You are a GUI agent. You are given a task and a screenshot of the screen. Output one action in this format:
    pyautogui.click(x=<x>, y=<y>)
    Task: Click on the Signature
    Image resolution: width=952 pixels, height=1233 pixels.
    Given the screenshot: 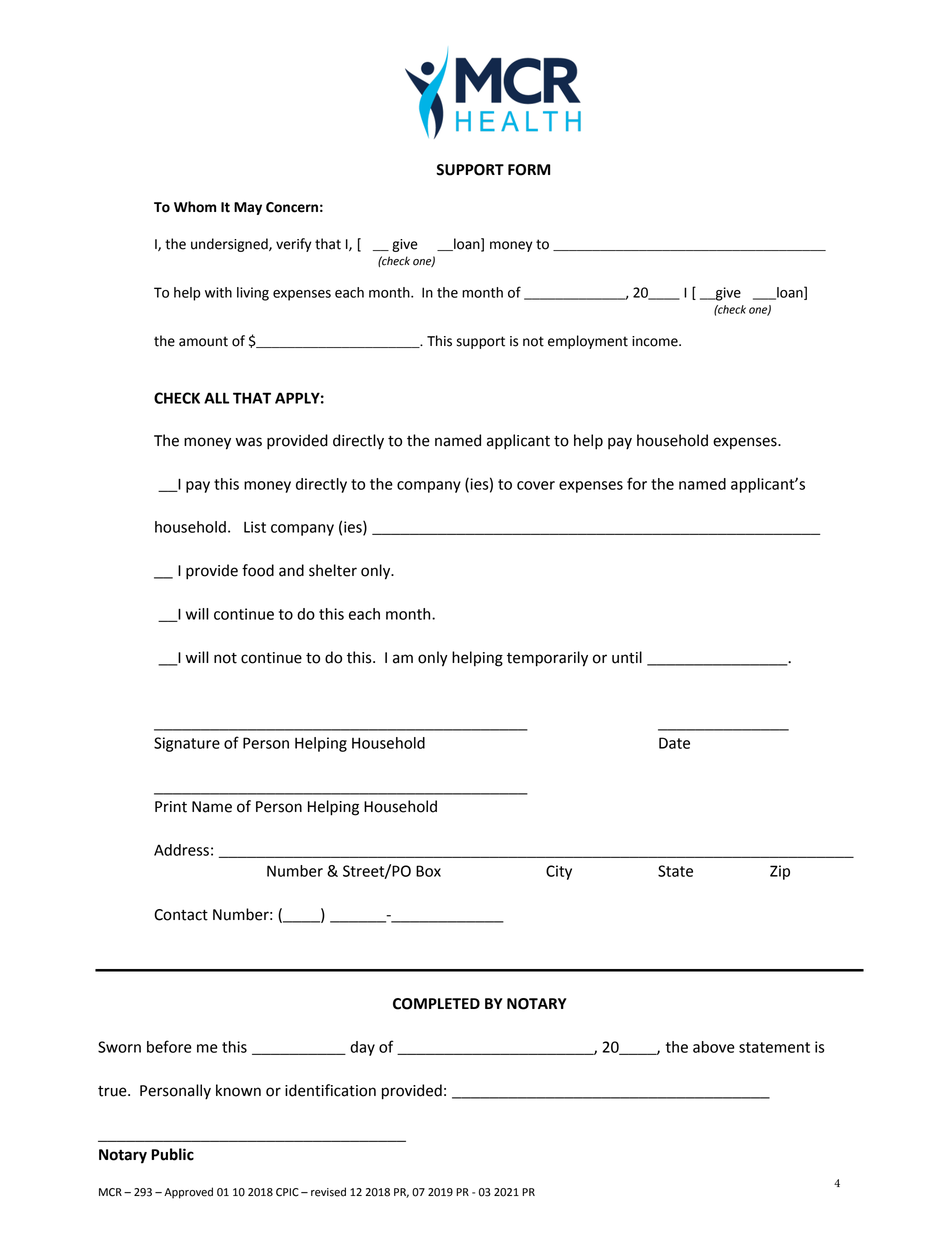 What is the action you would take?
    pyautogui.click(x=187, y=744)
